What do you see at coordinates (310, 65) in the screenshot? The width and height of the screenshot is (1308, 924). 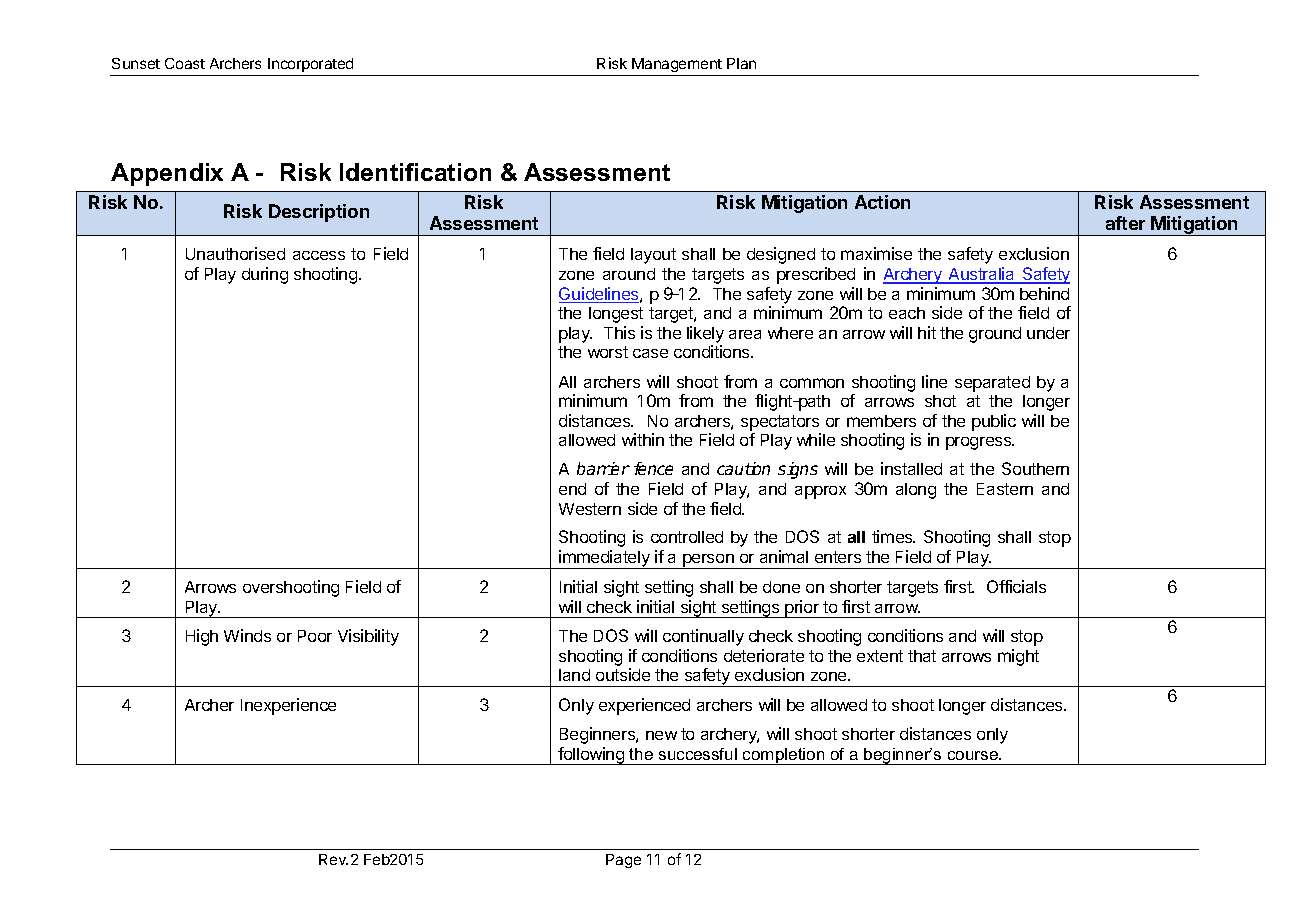 I see `Incorporated` at bounding box center [310, 65].
